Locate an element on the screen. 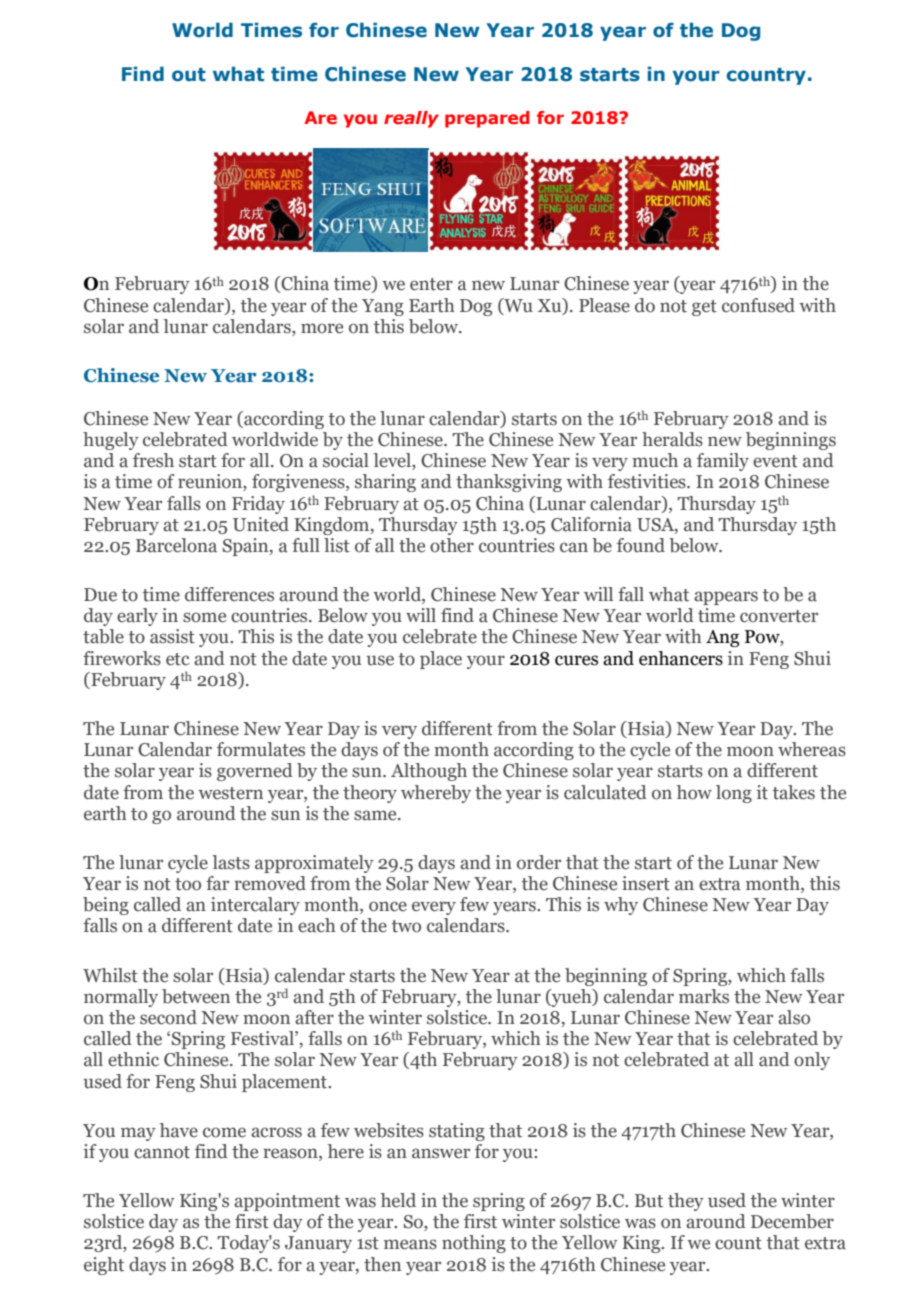 This screenshot has height=1308, width=924. family is located at coordinates (723, 462).
